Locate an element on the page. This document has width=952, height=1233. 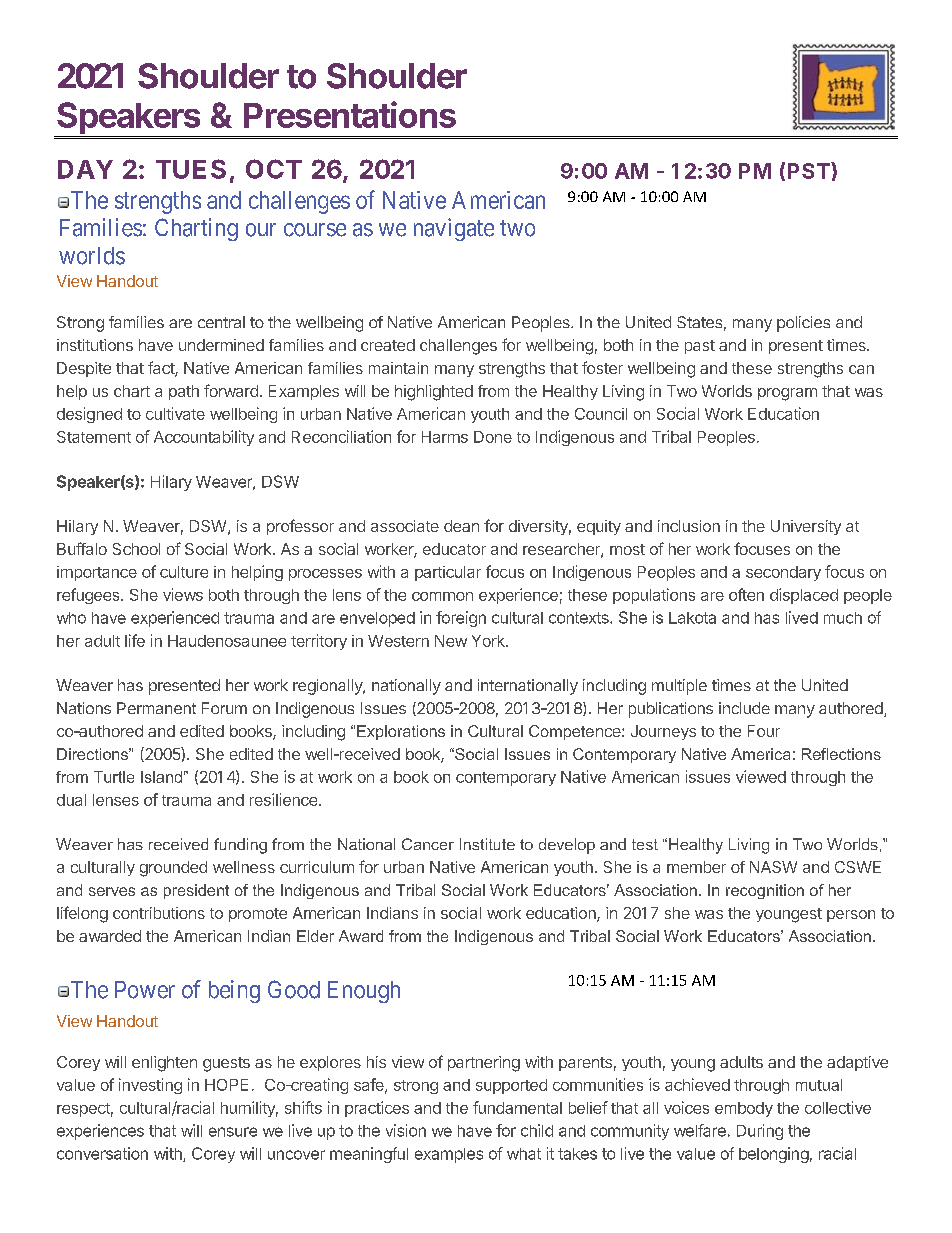
New is located at coordinates (451, 641).
